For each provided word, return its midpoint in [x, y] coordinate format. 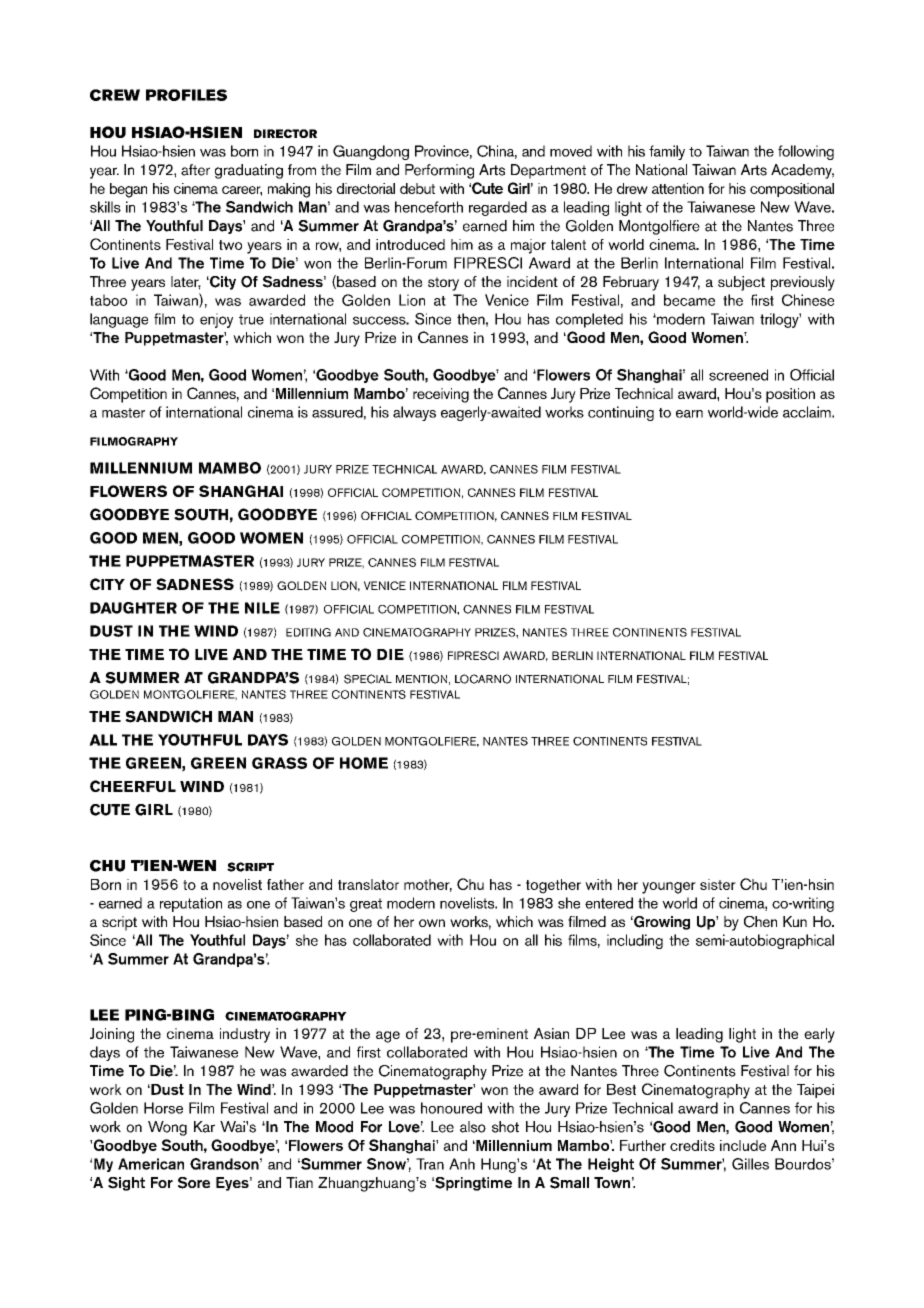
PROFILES [186, 95]
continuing [621, 413]
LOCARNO [483, 679]
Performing [439, 171]
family [667, 152]
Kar [204, 1127]
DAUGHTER [133, 608]
